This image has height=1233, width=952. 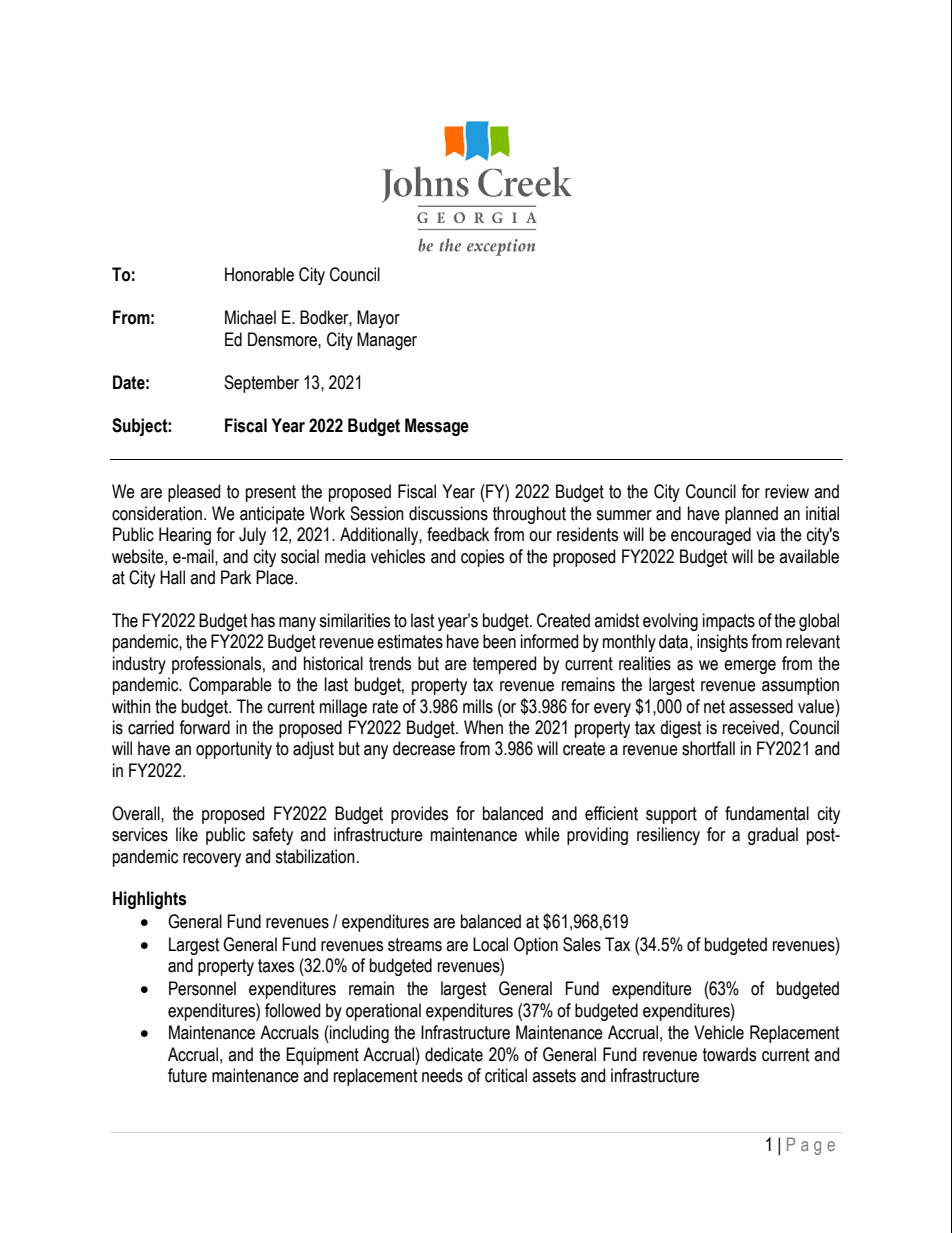 I want to click on discussions, so click(x=448, y=513).
